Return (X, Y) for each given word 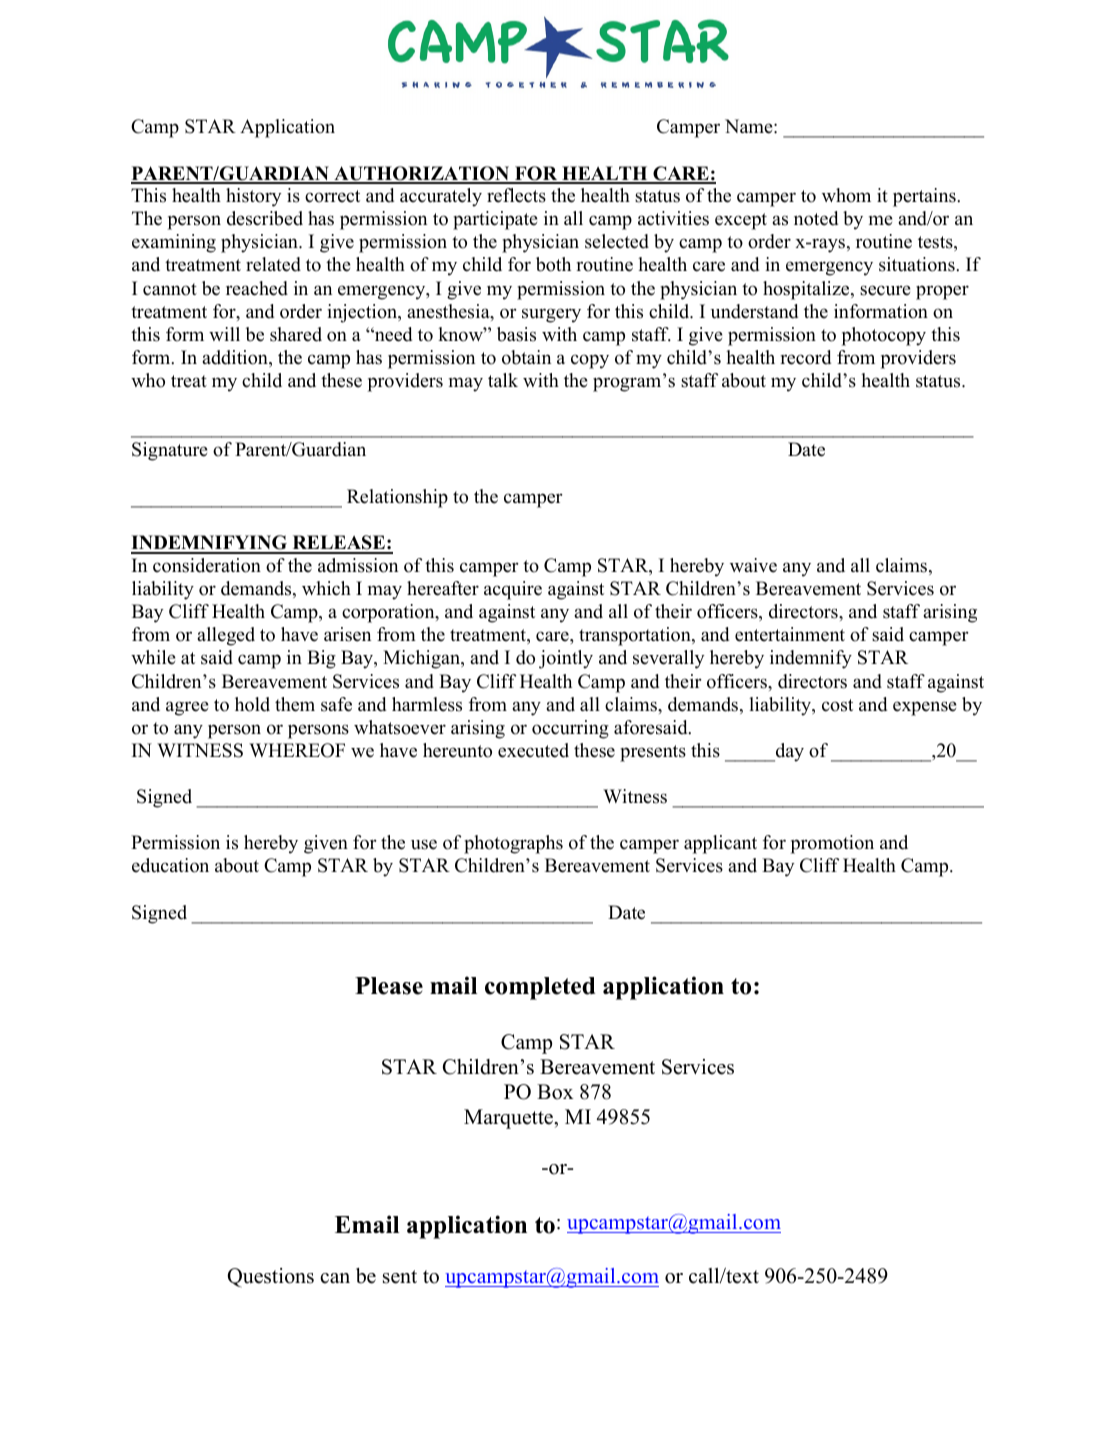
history (253, 197)
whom (846, 195)
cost (837, 705)
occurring (570, 729)
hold (252, 704)
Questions (270, 1278)
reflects (516, 195)
